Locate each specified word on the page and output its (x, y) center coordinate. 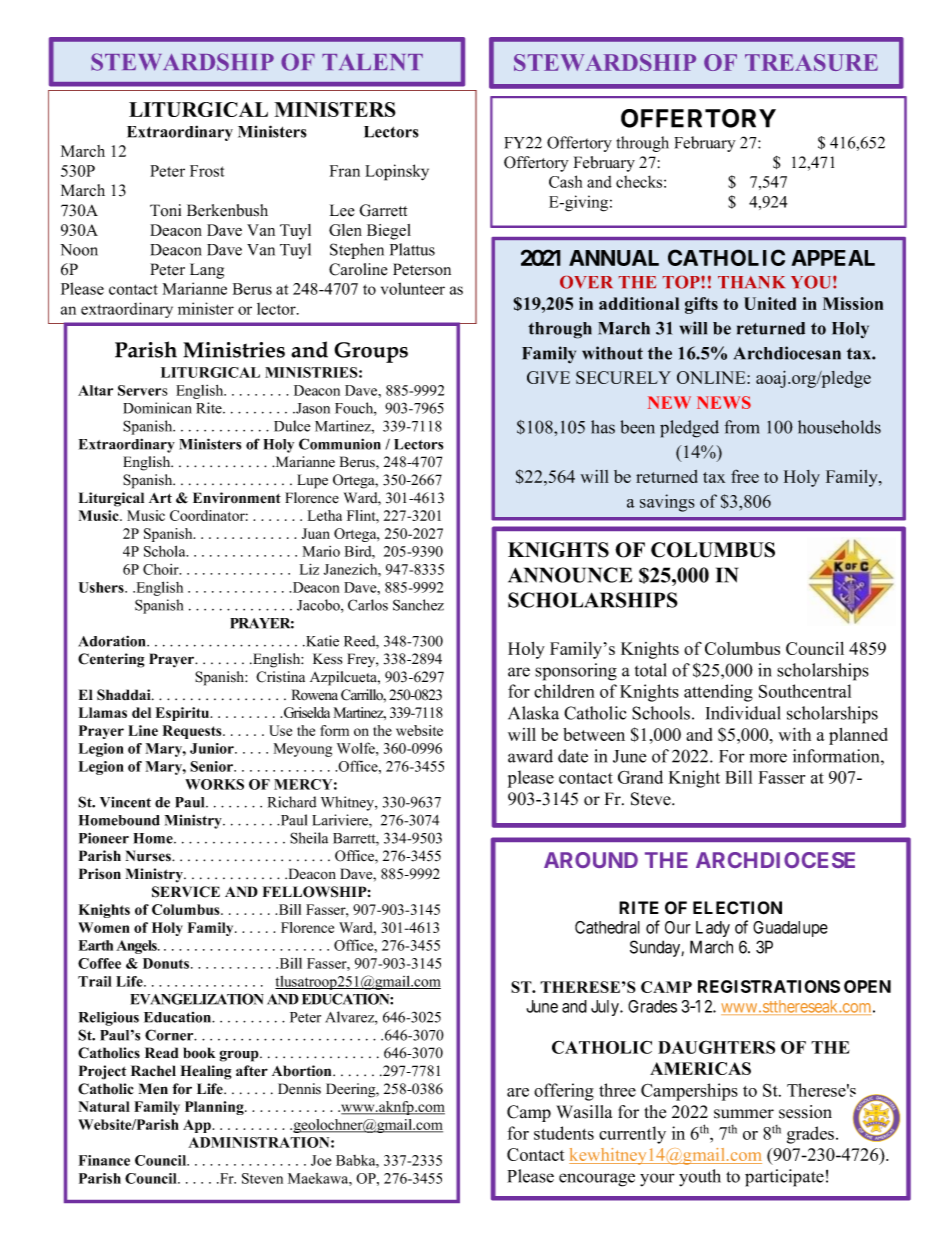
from (742, 427)
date (573, 756)
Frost (207, 171)
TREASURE (811, 62)
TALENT (372, 62)
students (564, 1133)
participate (784, 1178)
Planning (215, 1108)
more (768, 758)
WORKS (214, 784)
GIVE (548, 377)
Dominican (157, 408)
